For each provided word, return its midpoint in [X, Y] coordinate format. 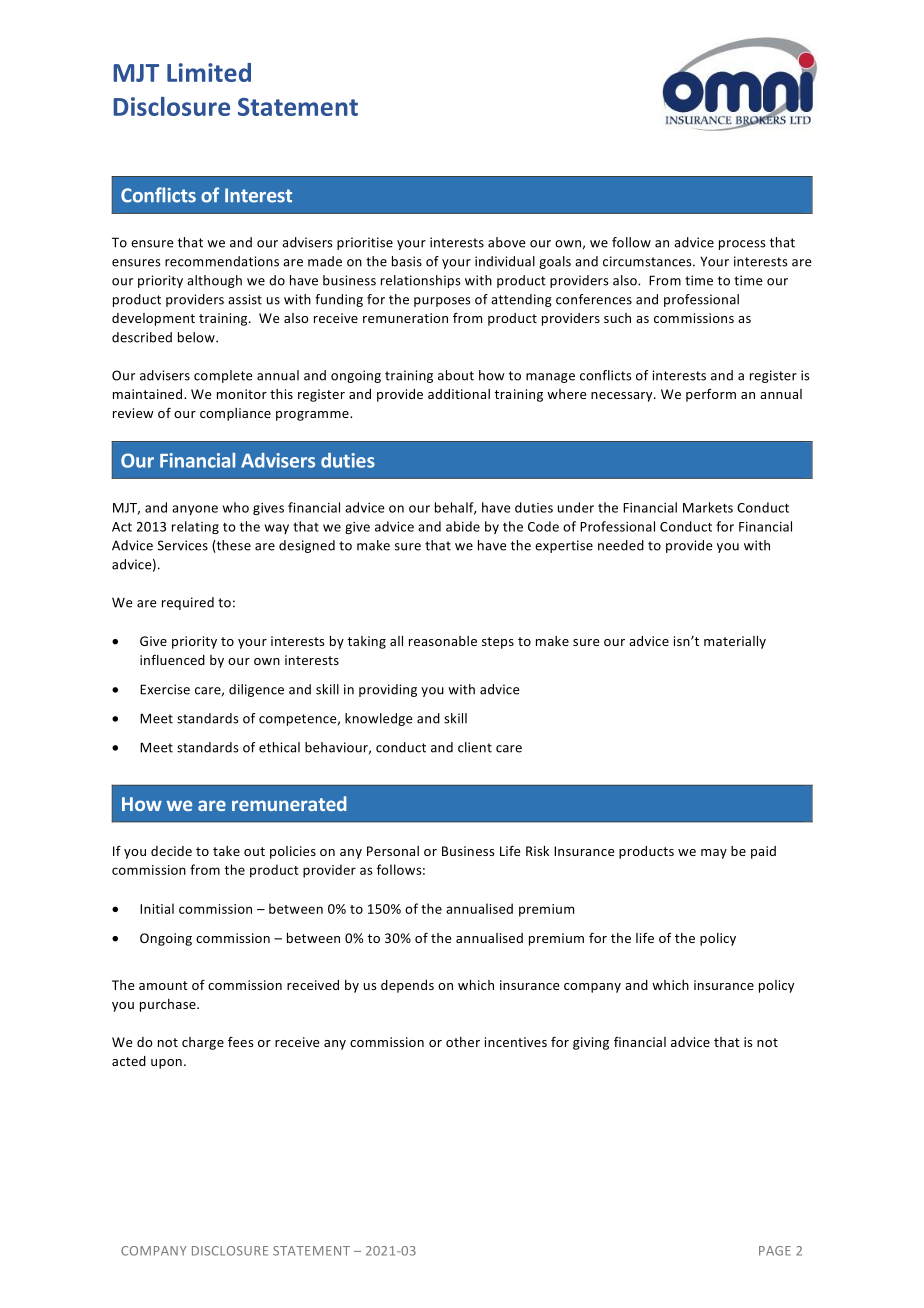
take [226, 851]
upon [166, 1064]
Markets [708, 507]
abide [463, 526]
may [714, 854]
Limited [209, 72]
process [742, 245]
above [506, 242]
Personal [393, 851]
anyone [195, 510]
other [463, 1042]
